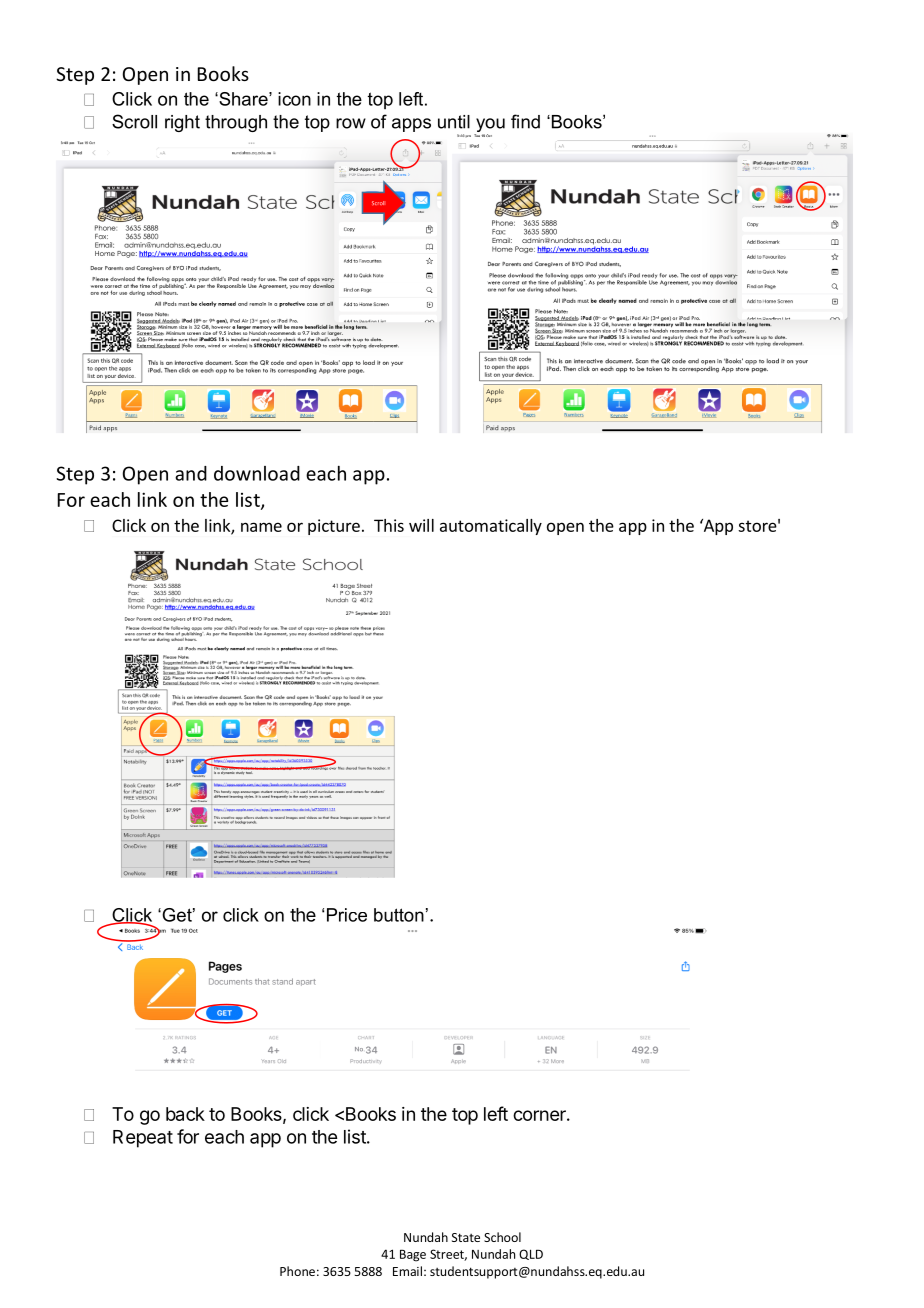 The height and width of the document is (1308, 924). What do you see at coordinates (421, 525) in the document?
I see `will` at bounding box center [421, 525].
